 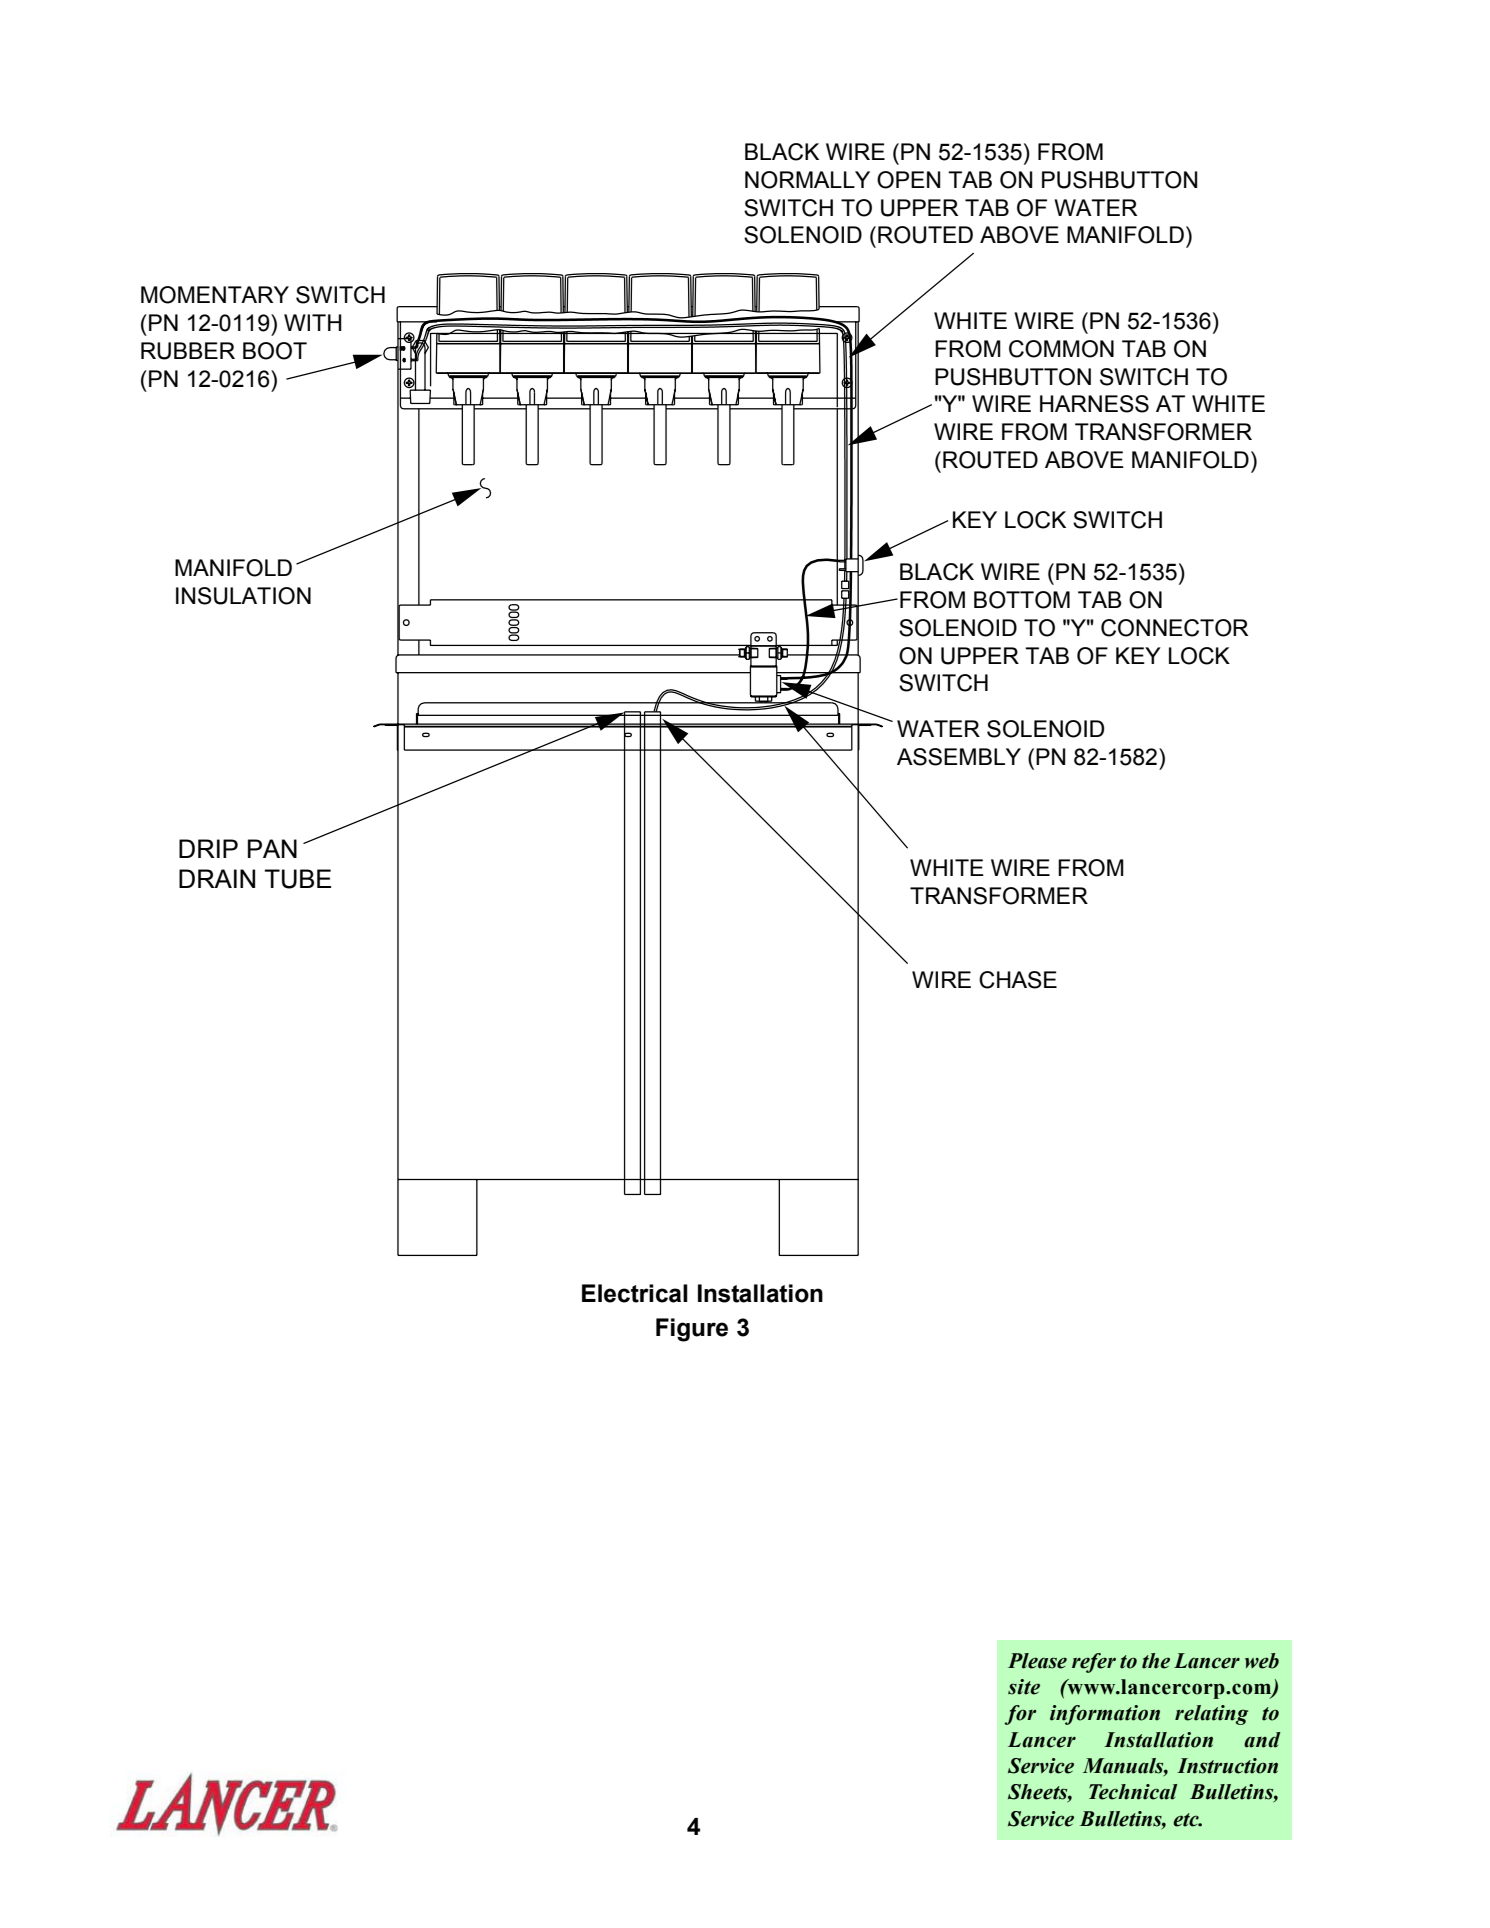 What do you see at coordinates (1024, 1687) in the image?
I see `site` at bounding box center [1024, 1687].
